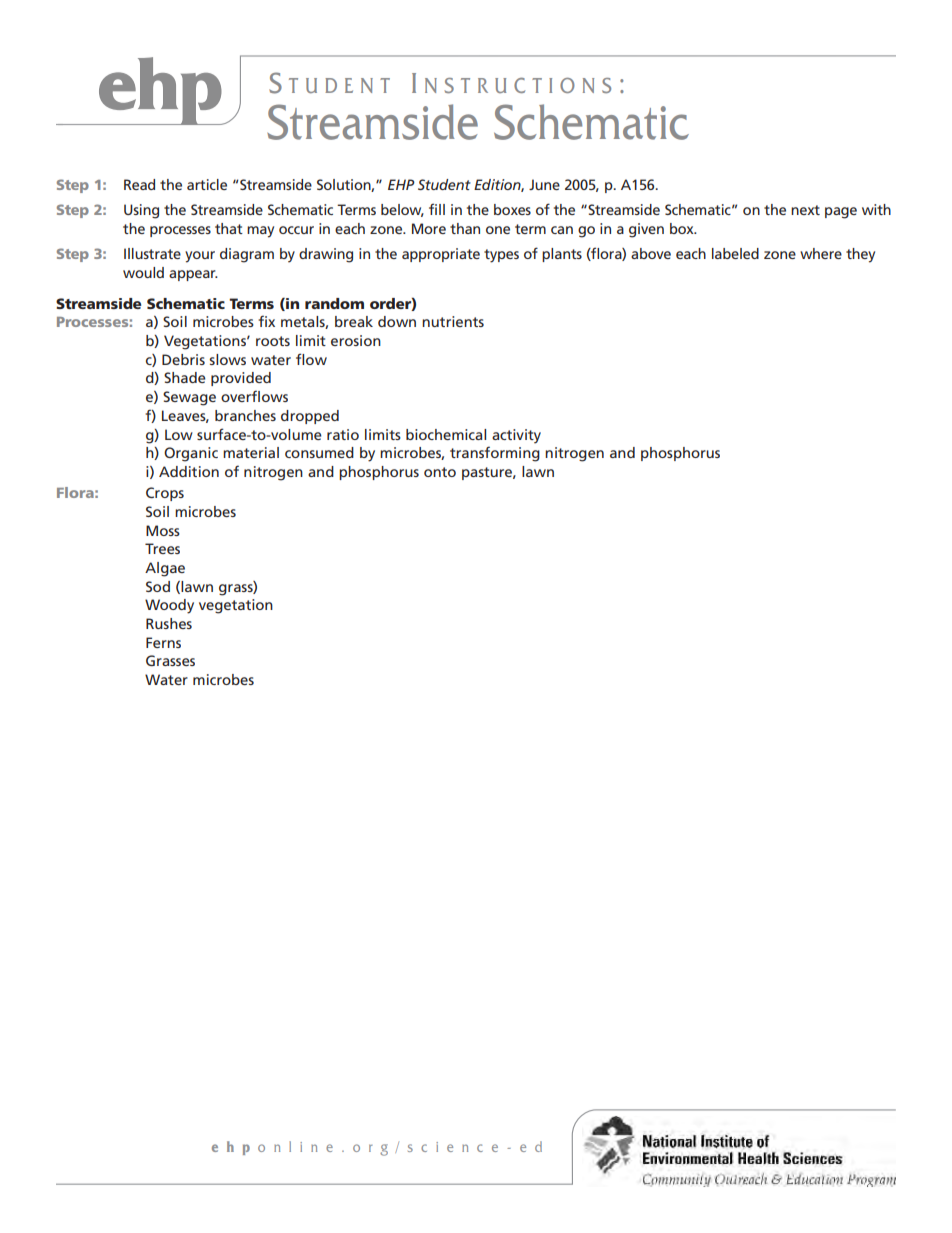 The image size is (952, 1233). Describe the element at coordinates (512, 209) in the page. I see `boxes` at that location.
